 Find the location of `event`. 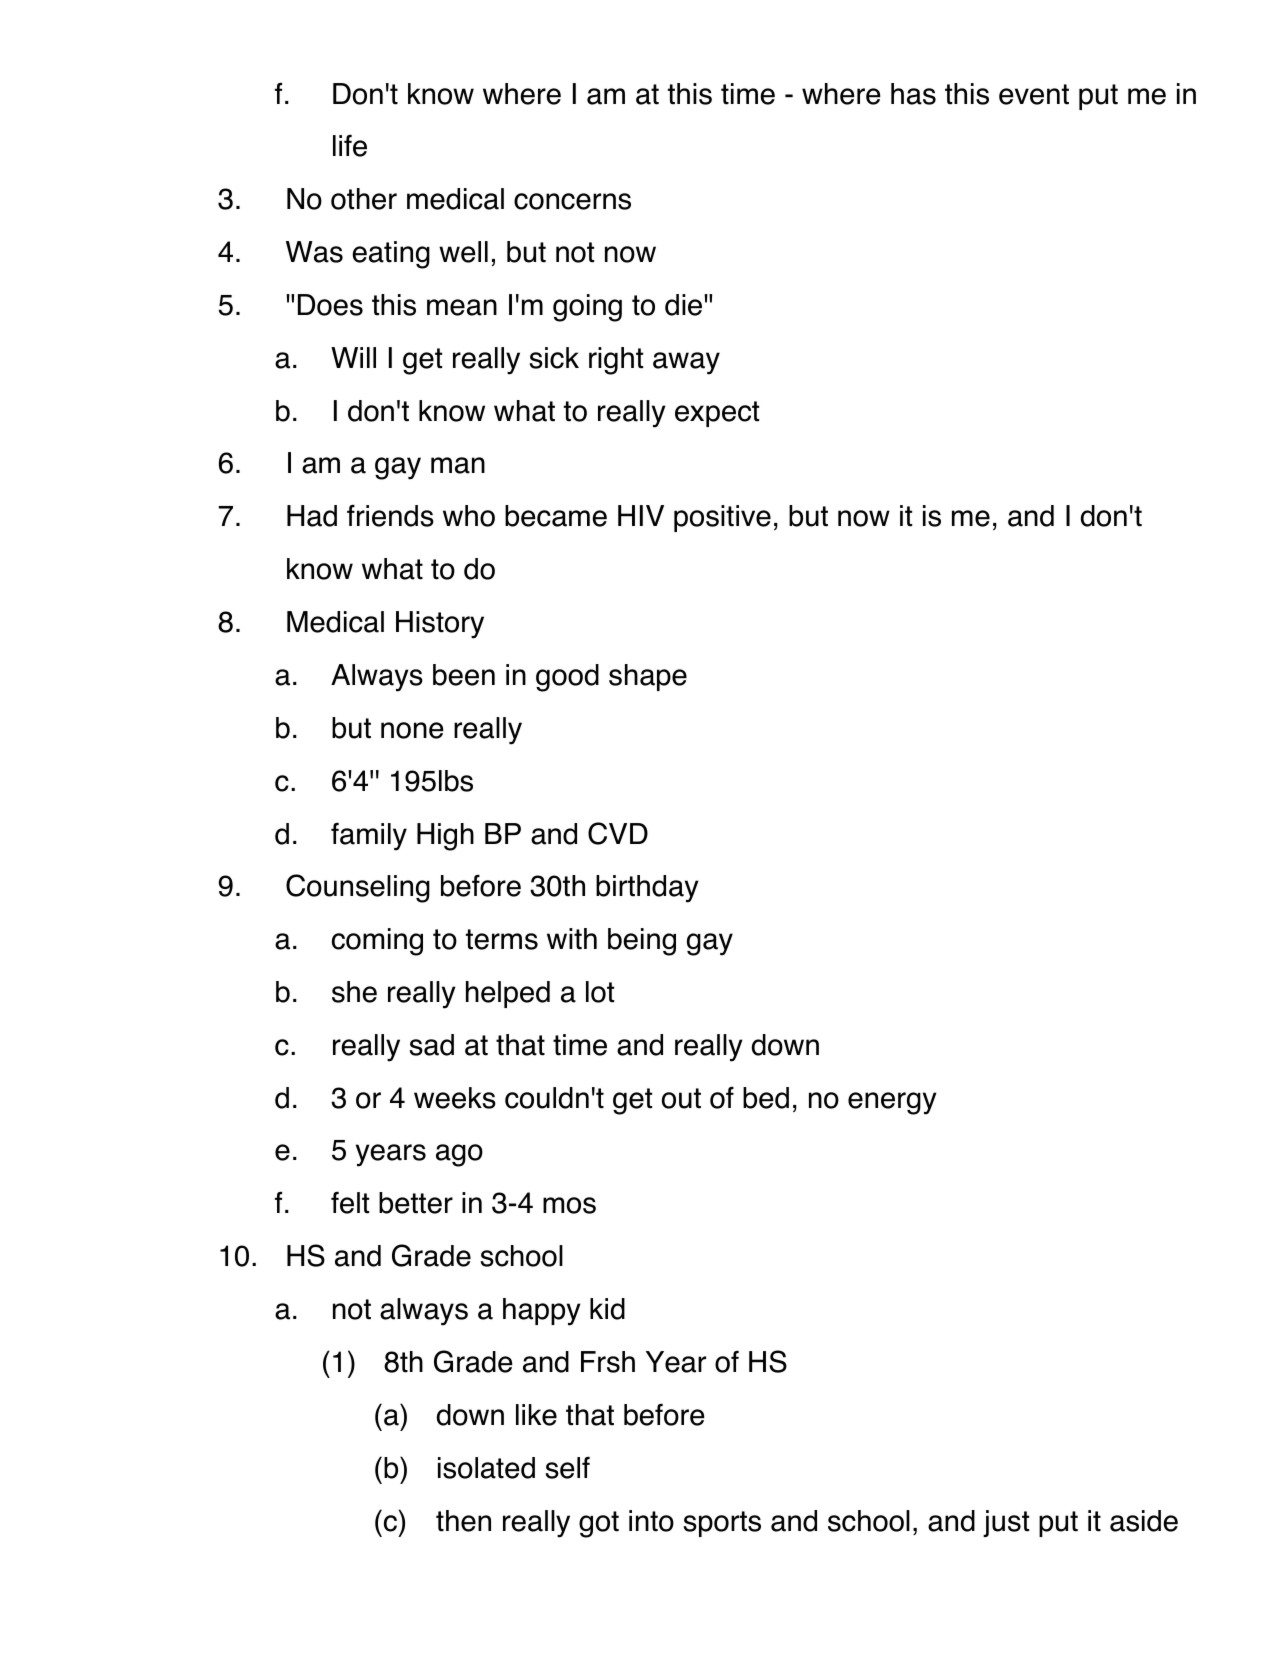

event is located at coordinates (1034, 94).
